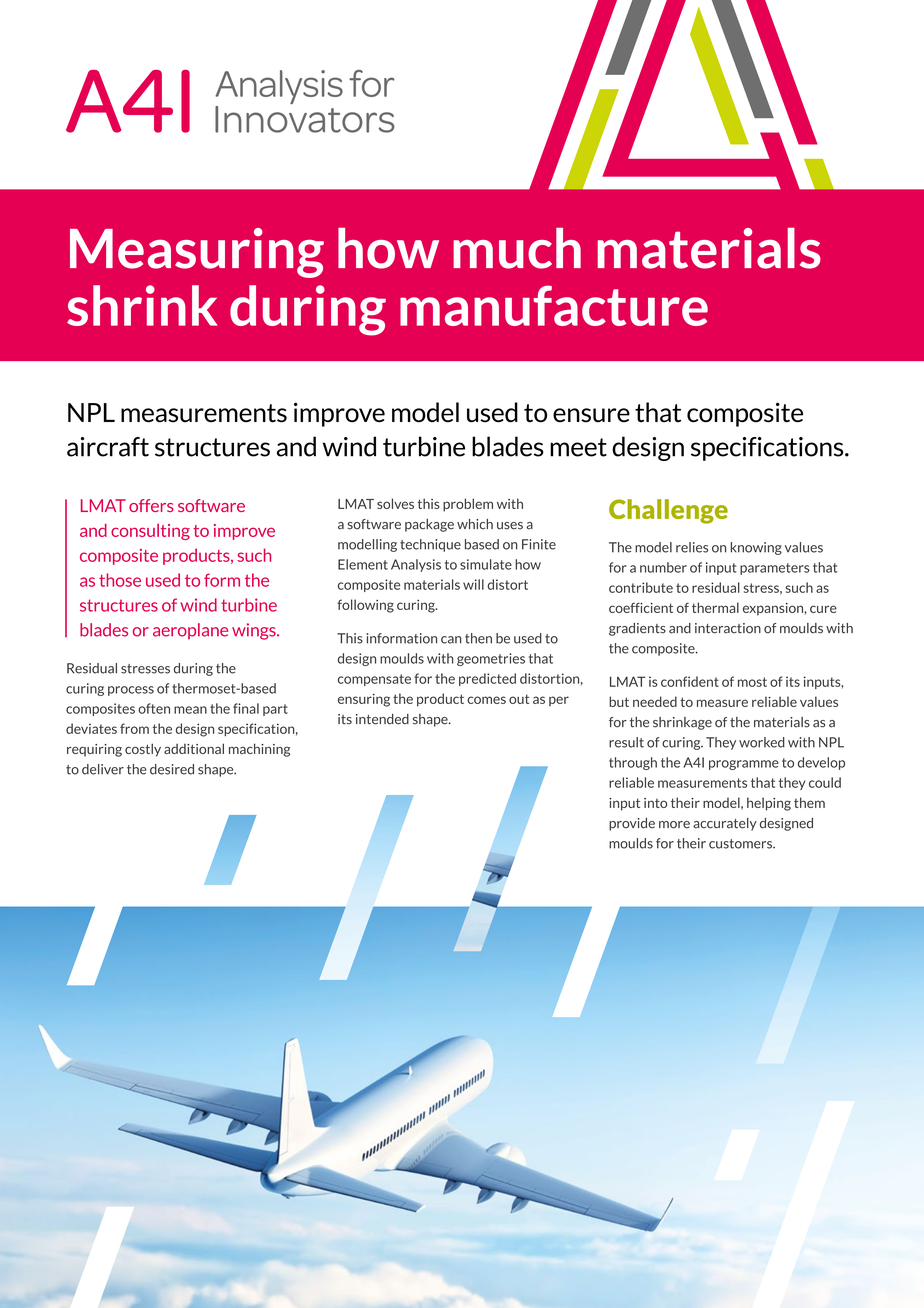  I want to click on Measuring, so click(197, 253).
